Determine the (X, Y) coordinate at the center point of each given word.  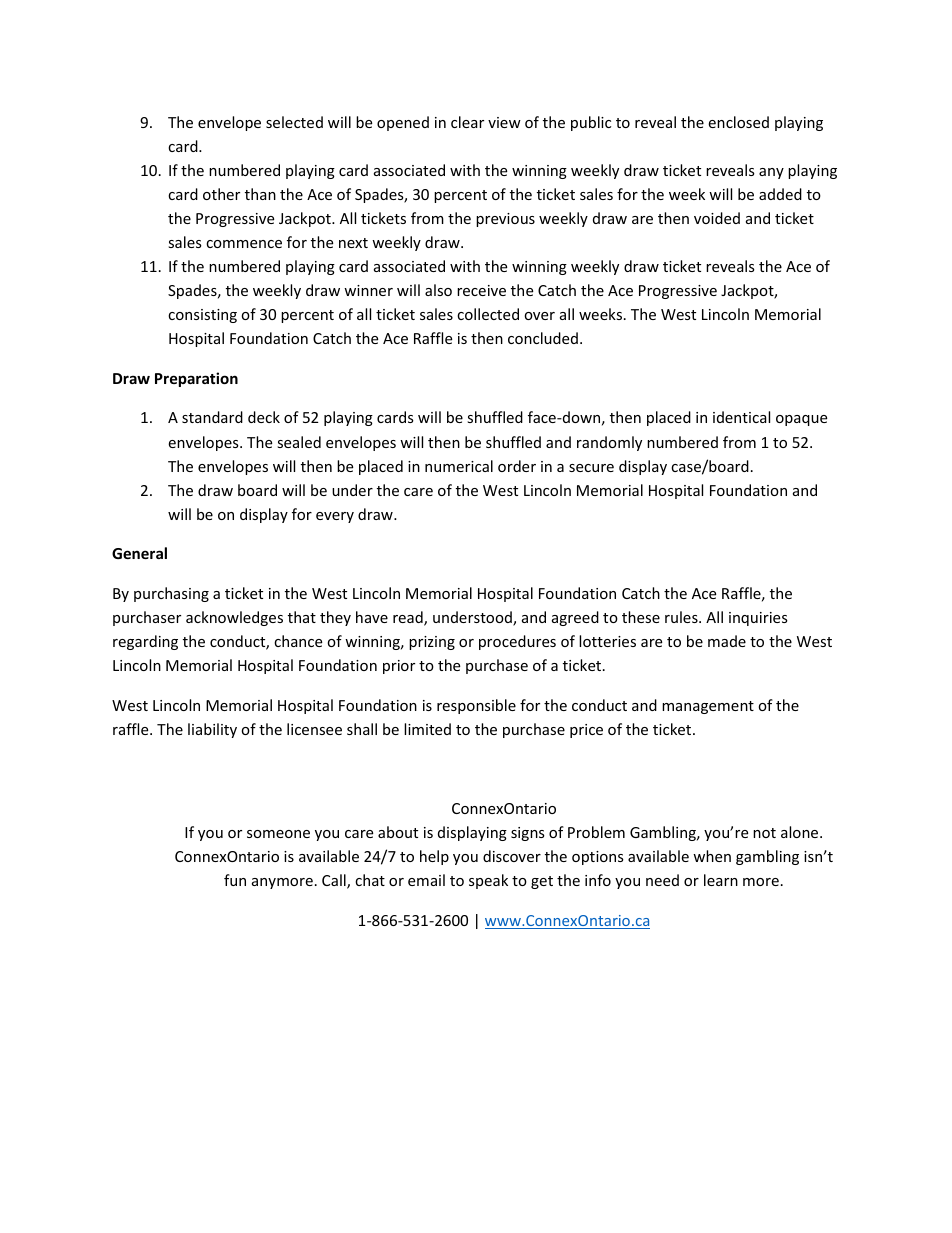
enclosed (738, 122)
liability (212, 730)
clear (467, 122)
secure (591, 468)
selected (294, 122)
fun (235, 880)
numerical (459, 466)
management (708, 707)
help (434, 857)
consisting (202, 316)
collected (488, 314)
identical (741, 417)
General (139, 553)
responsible (476, 706)
